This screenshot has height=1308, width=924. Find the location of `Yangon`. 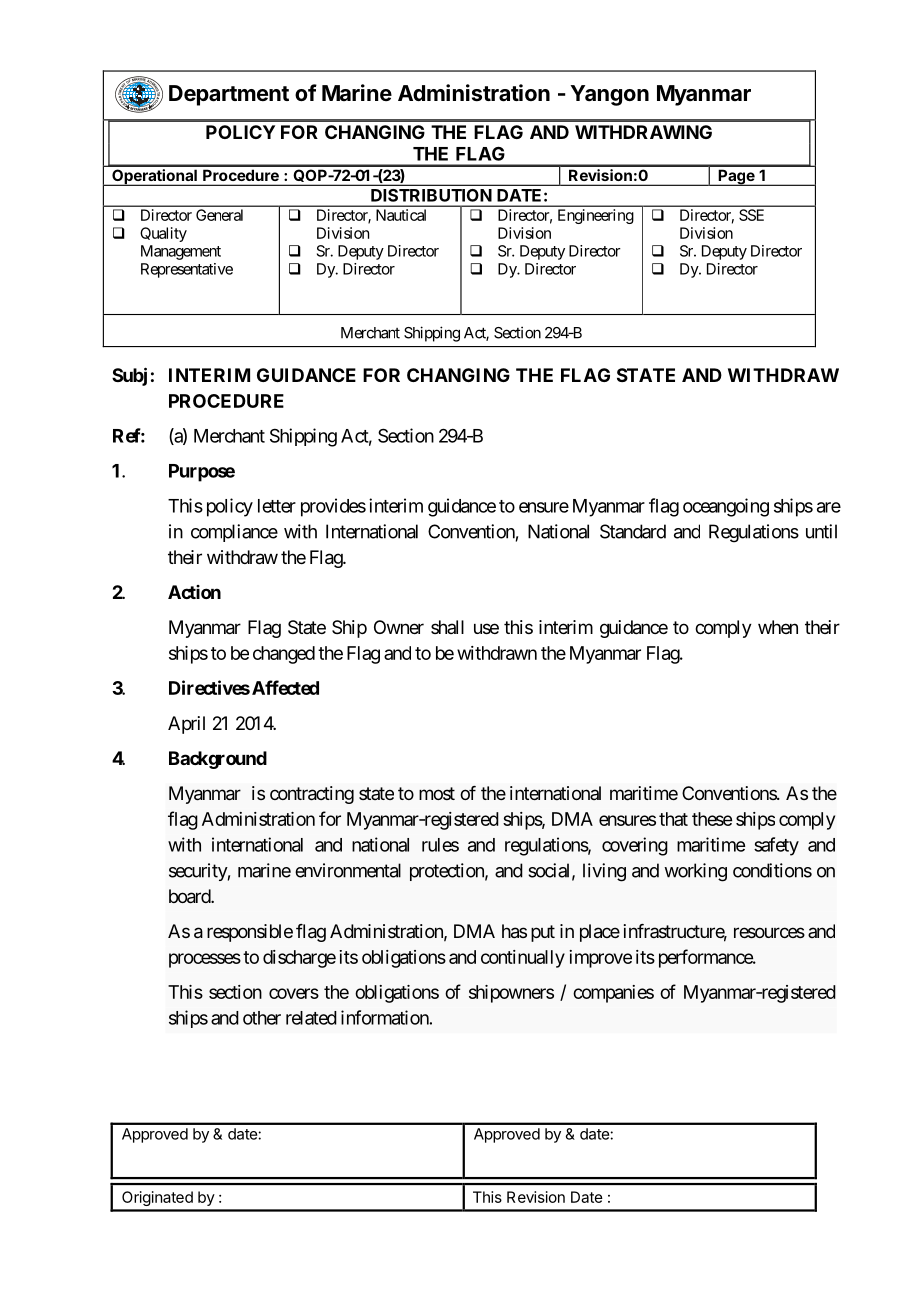

Yangon is located at coordinates (609, 95).
